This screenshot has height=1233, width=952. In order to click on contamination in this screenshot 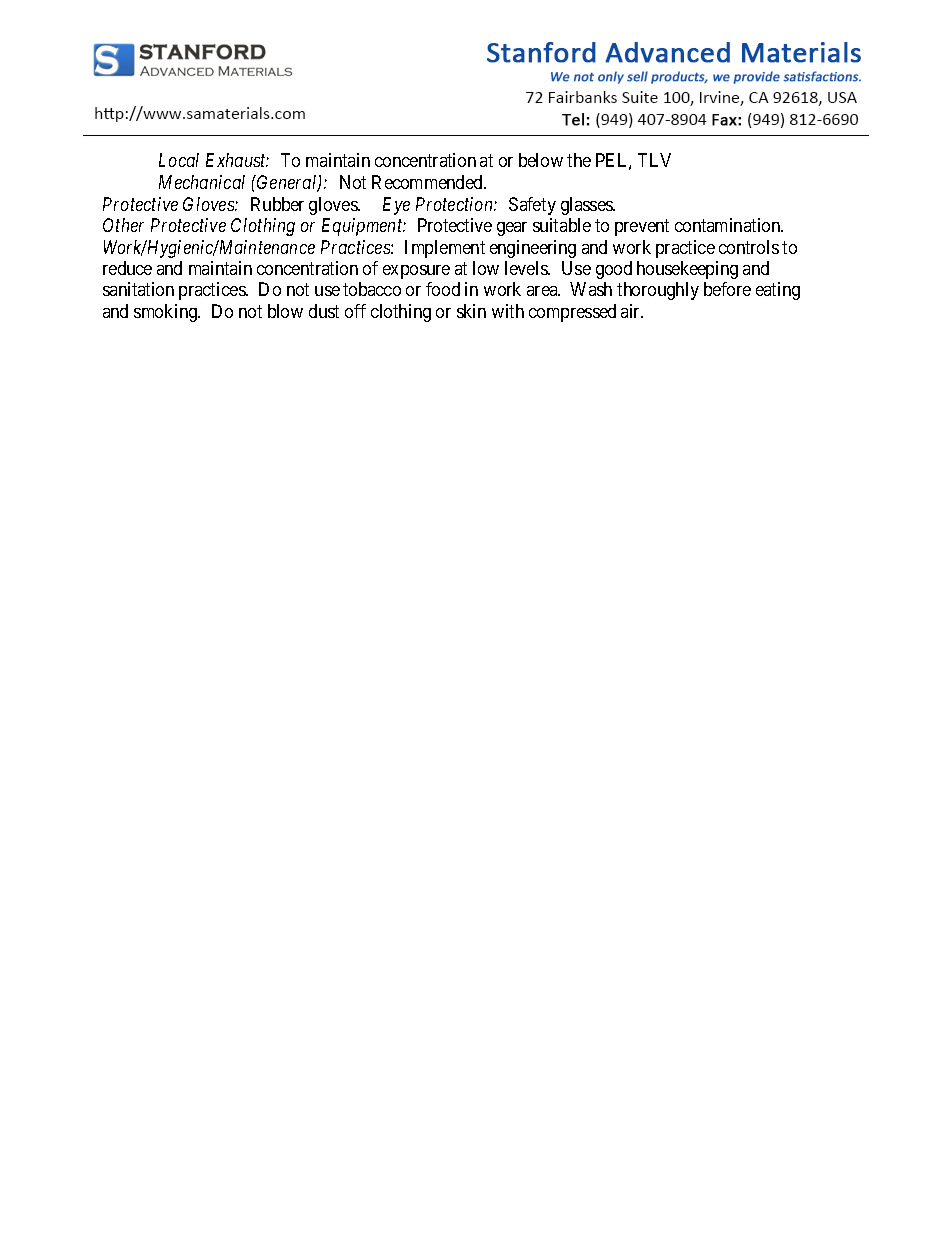, I will do `click(729, 225)`.
